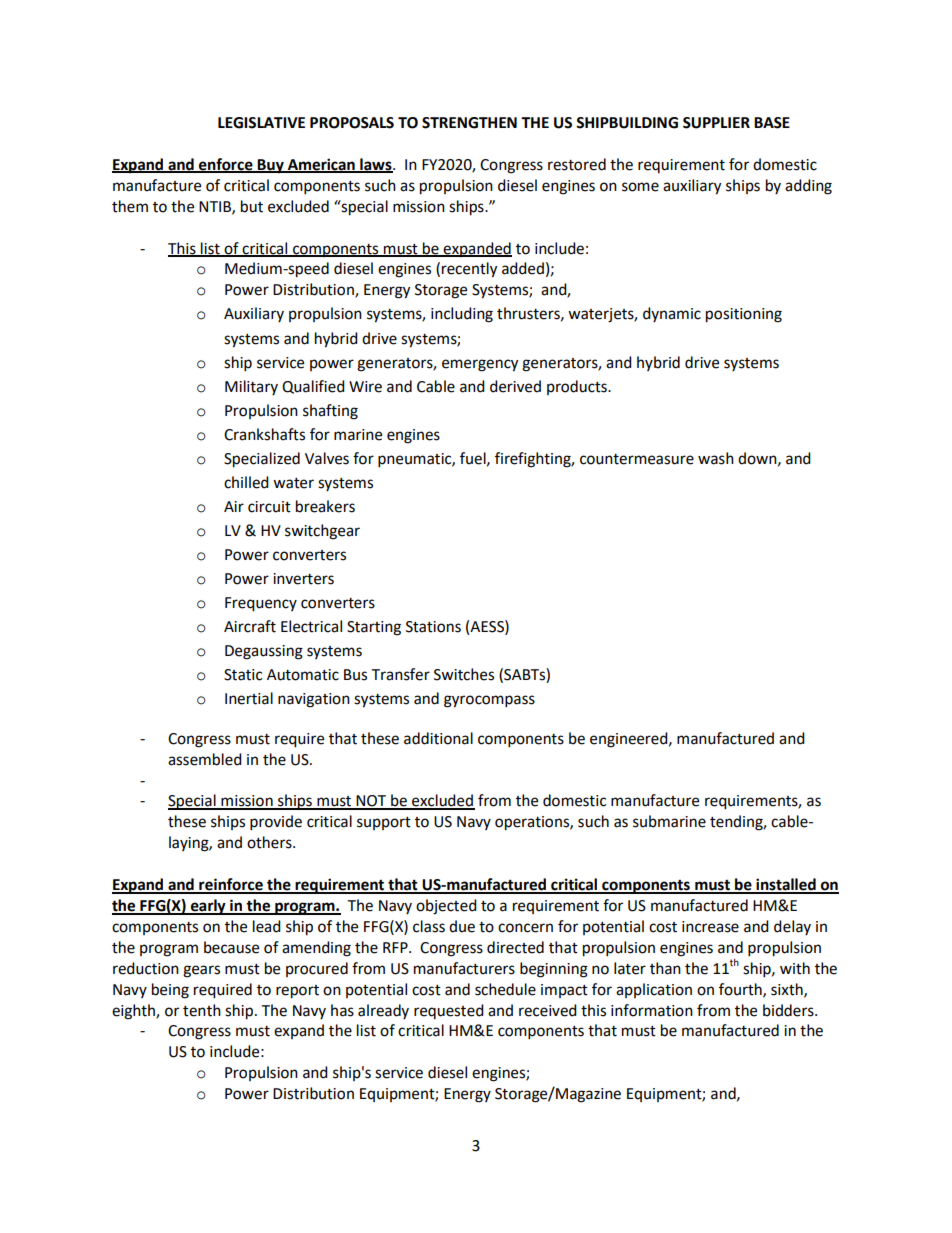 This screenshot has width=952, height=1233. I want to click on gears, so click(201, 971).
